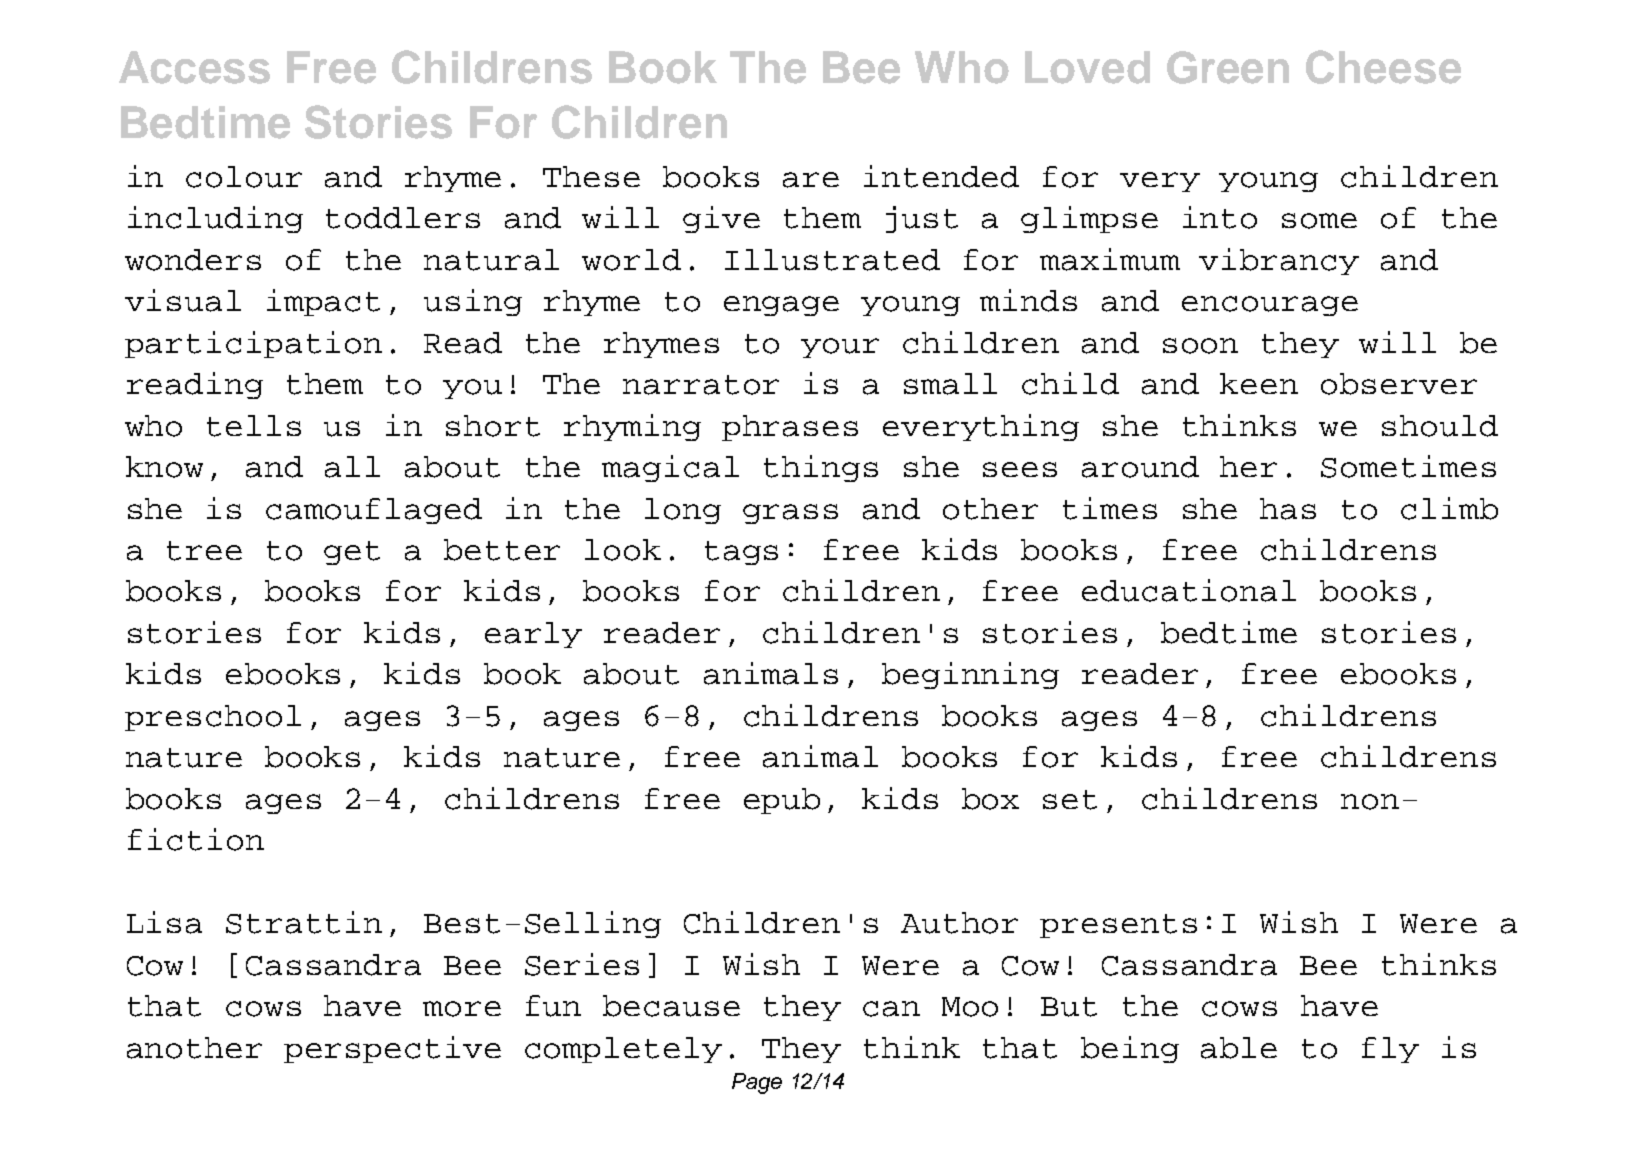 This image has width=1646, height=1160. Describe the element at coordinates (392, 1049) in the image. I see `perspective` at that location.
